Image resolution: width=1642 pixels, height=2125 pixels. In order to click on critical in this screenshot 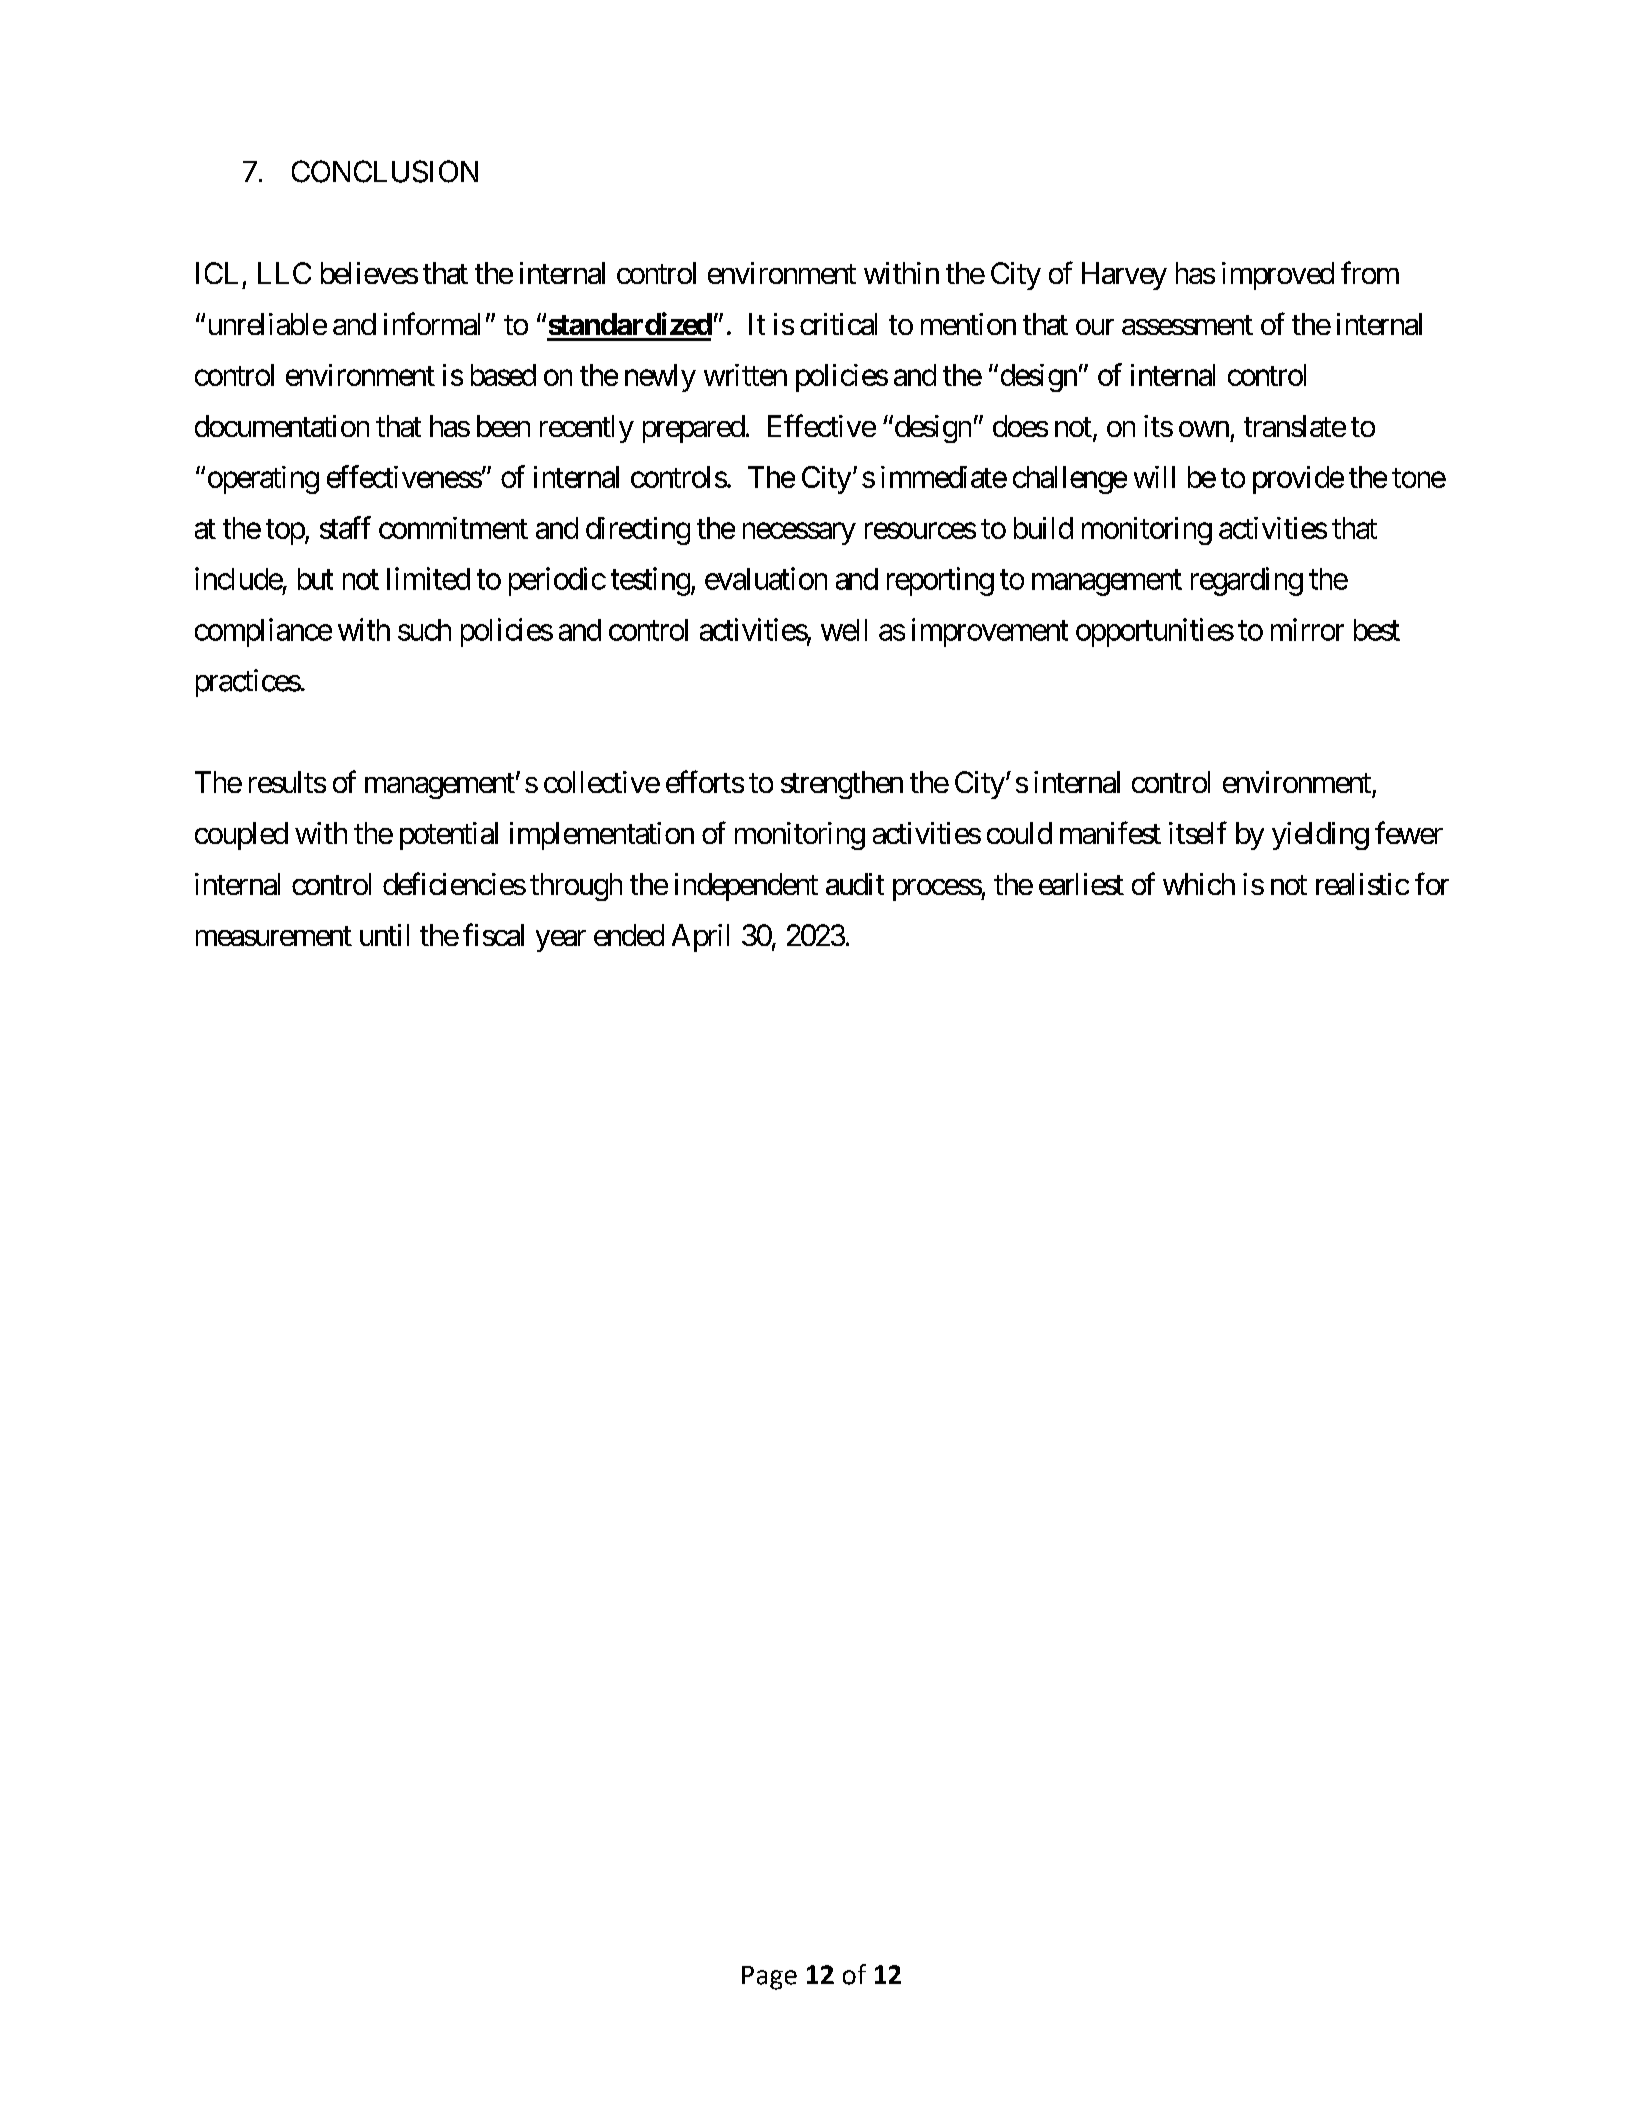, I will do `click(838, 324)`.
